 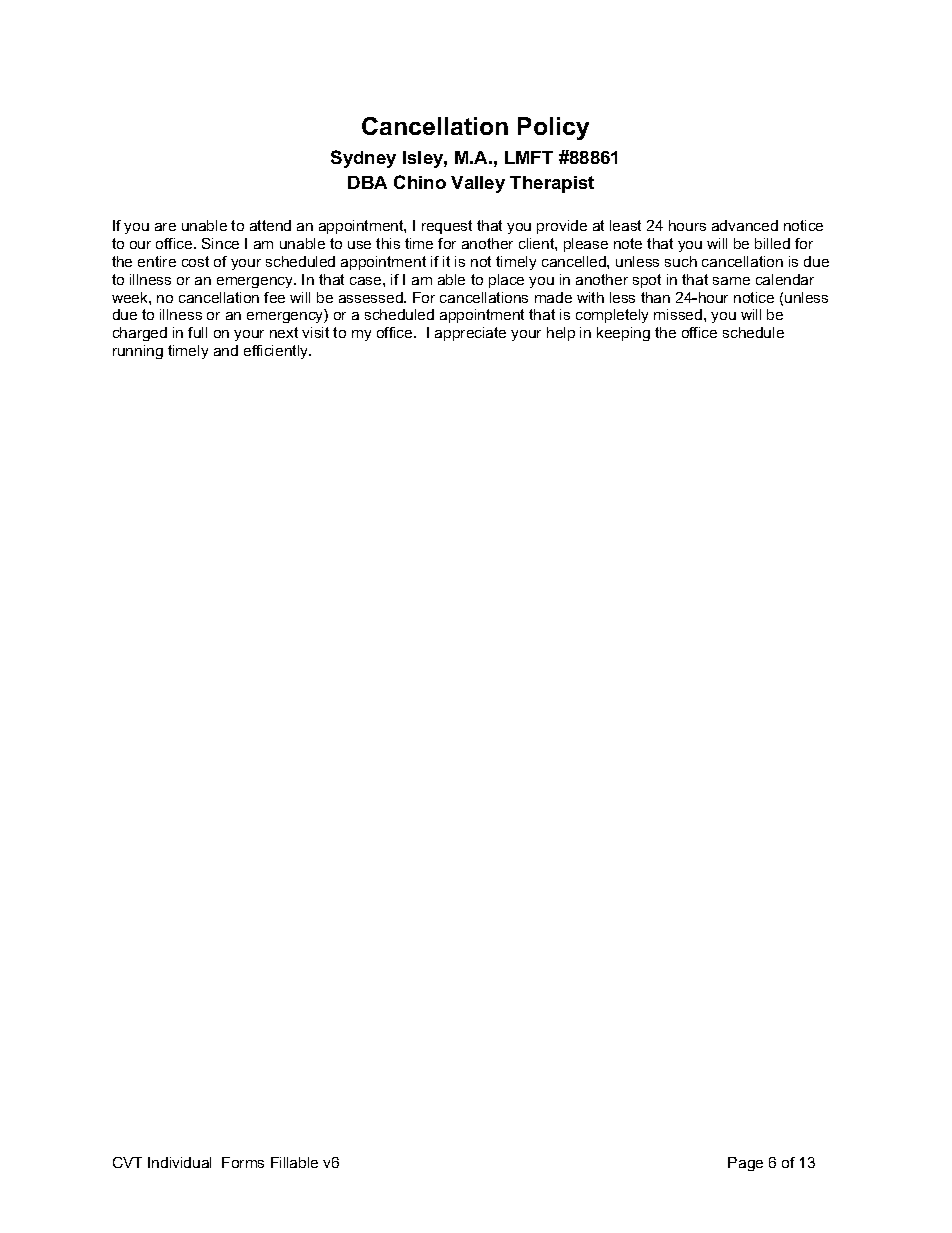 I want to click on Forms, so click(x=243, y=1162).
